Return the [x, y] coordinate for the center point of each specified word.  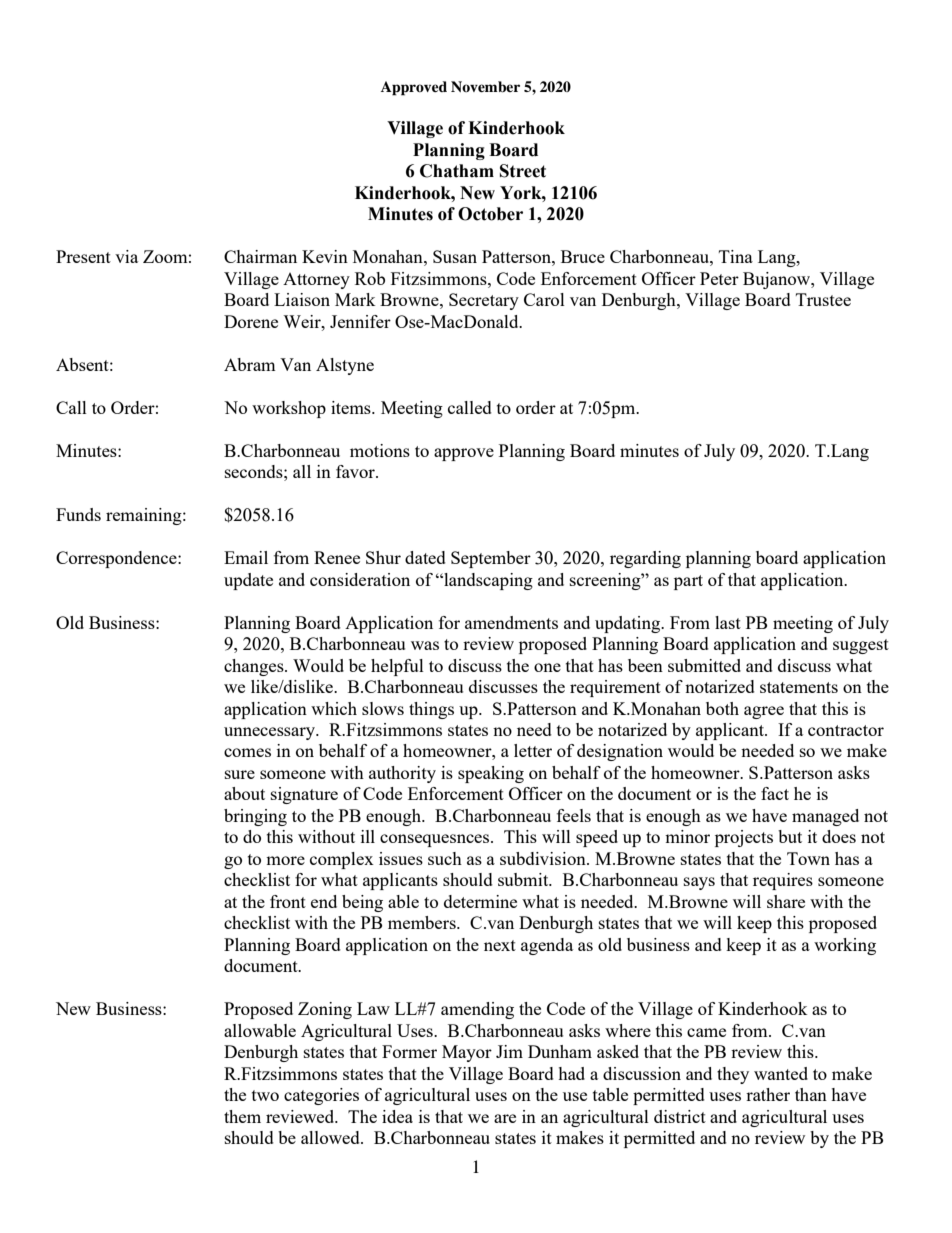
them [242, 1116]
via [126, 256]
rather [768, 1094]
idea [397, 1116]
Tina [736, 256]
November [485, 87]
